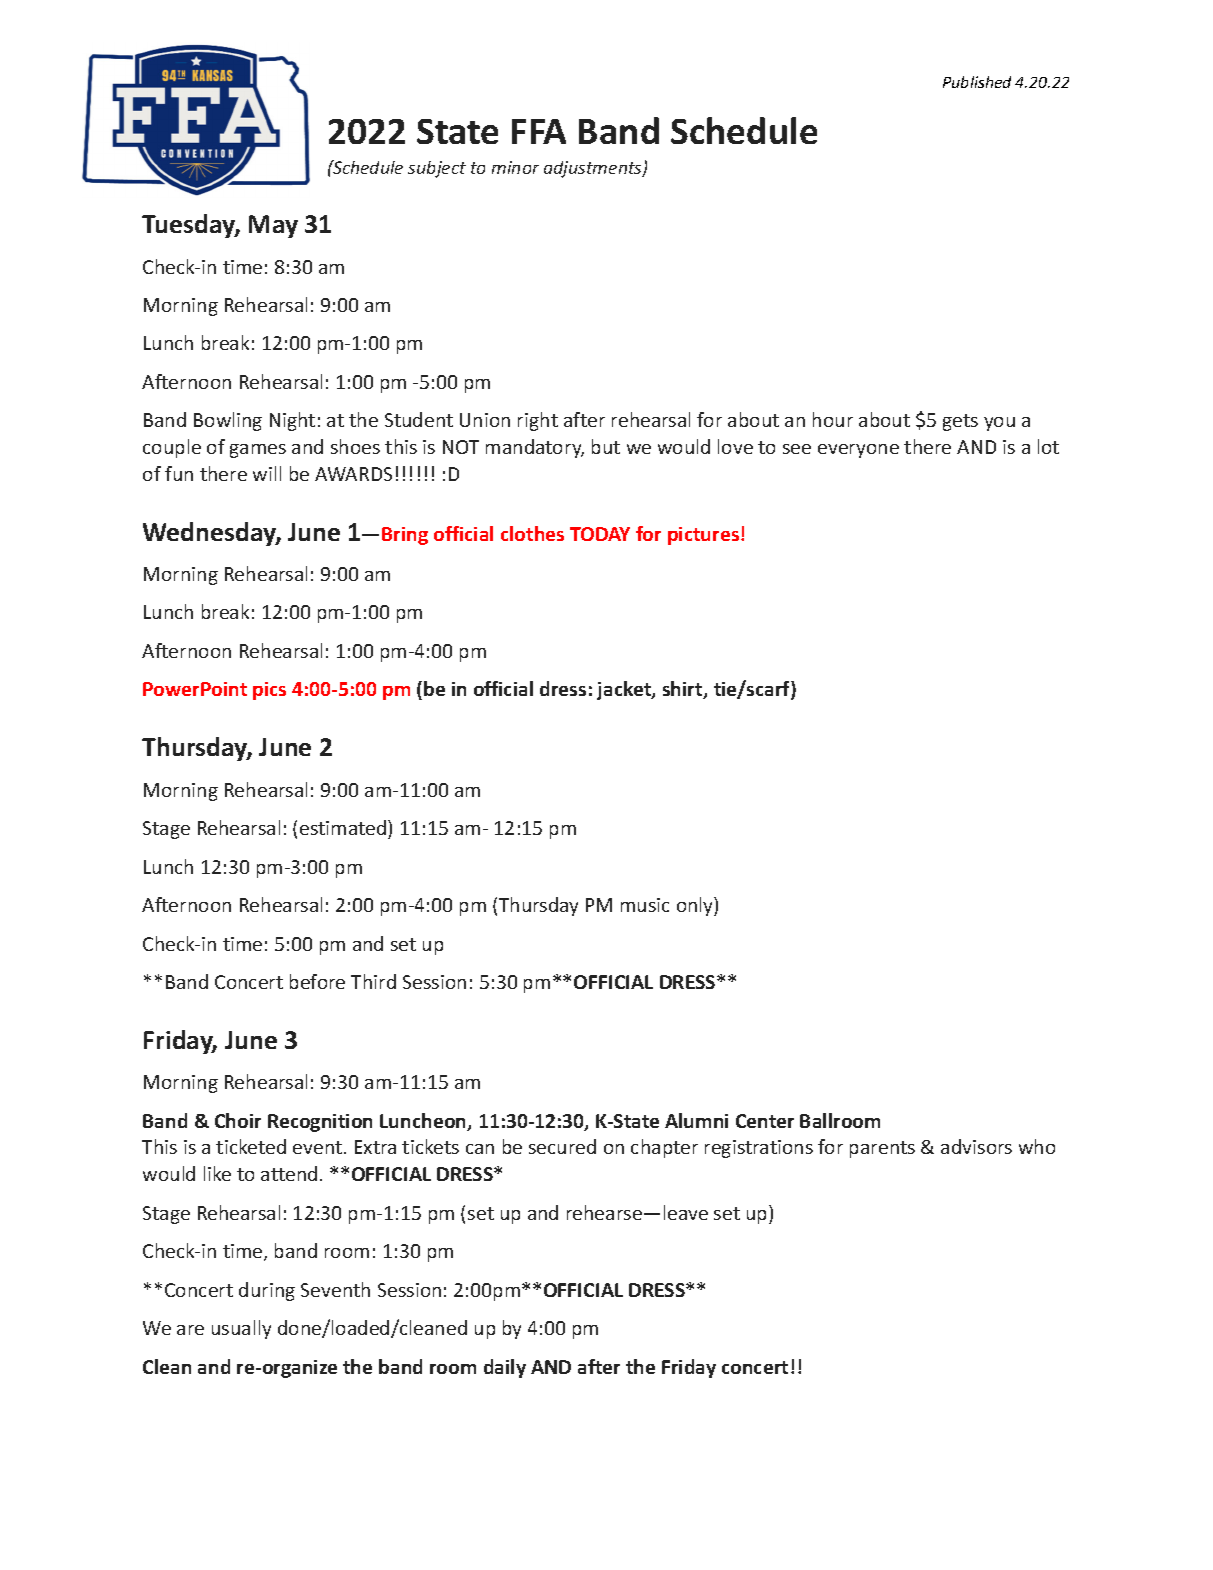 Image resolution: width=1213 pixels, height=1570 pixels. I want to click on everyone, so click(858, 451).
